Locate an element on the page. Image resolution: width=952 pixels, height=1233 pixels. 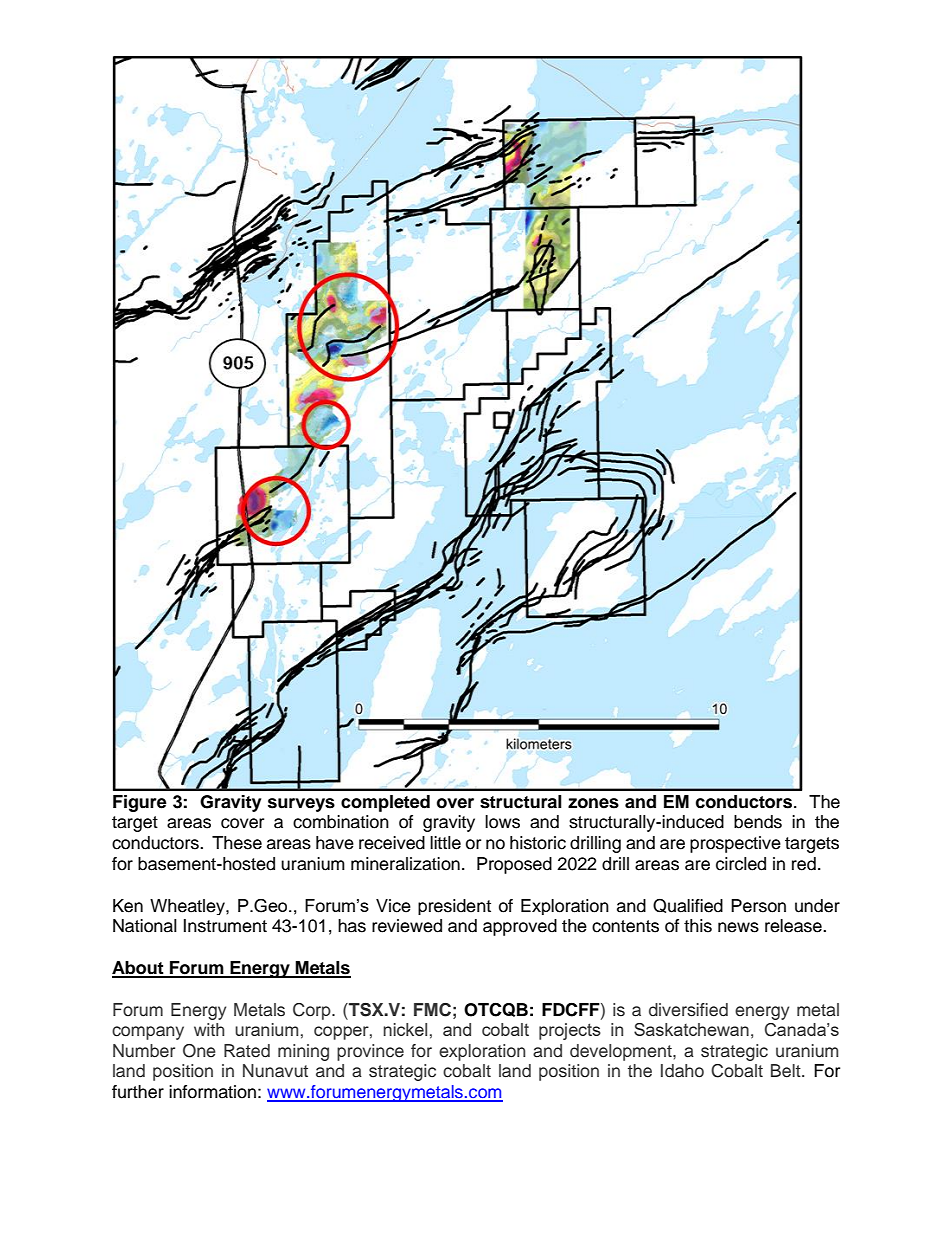
lows is located at coordinates (502, 822).
